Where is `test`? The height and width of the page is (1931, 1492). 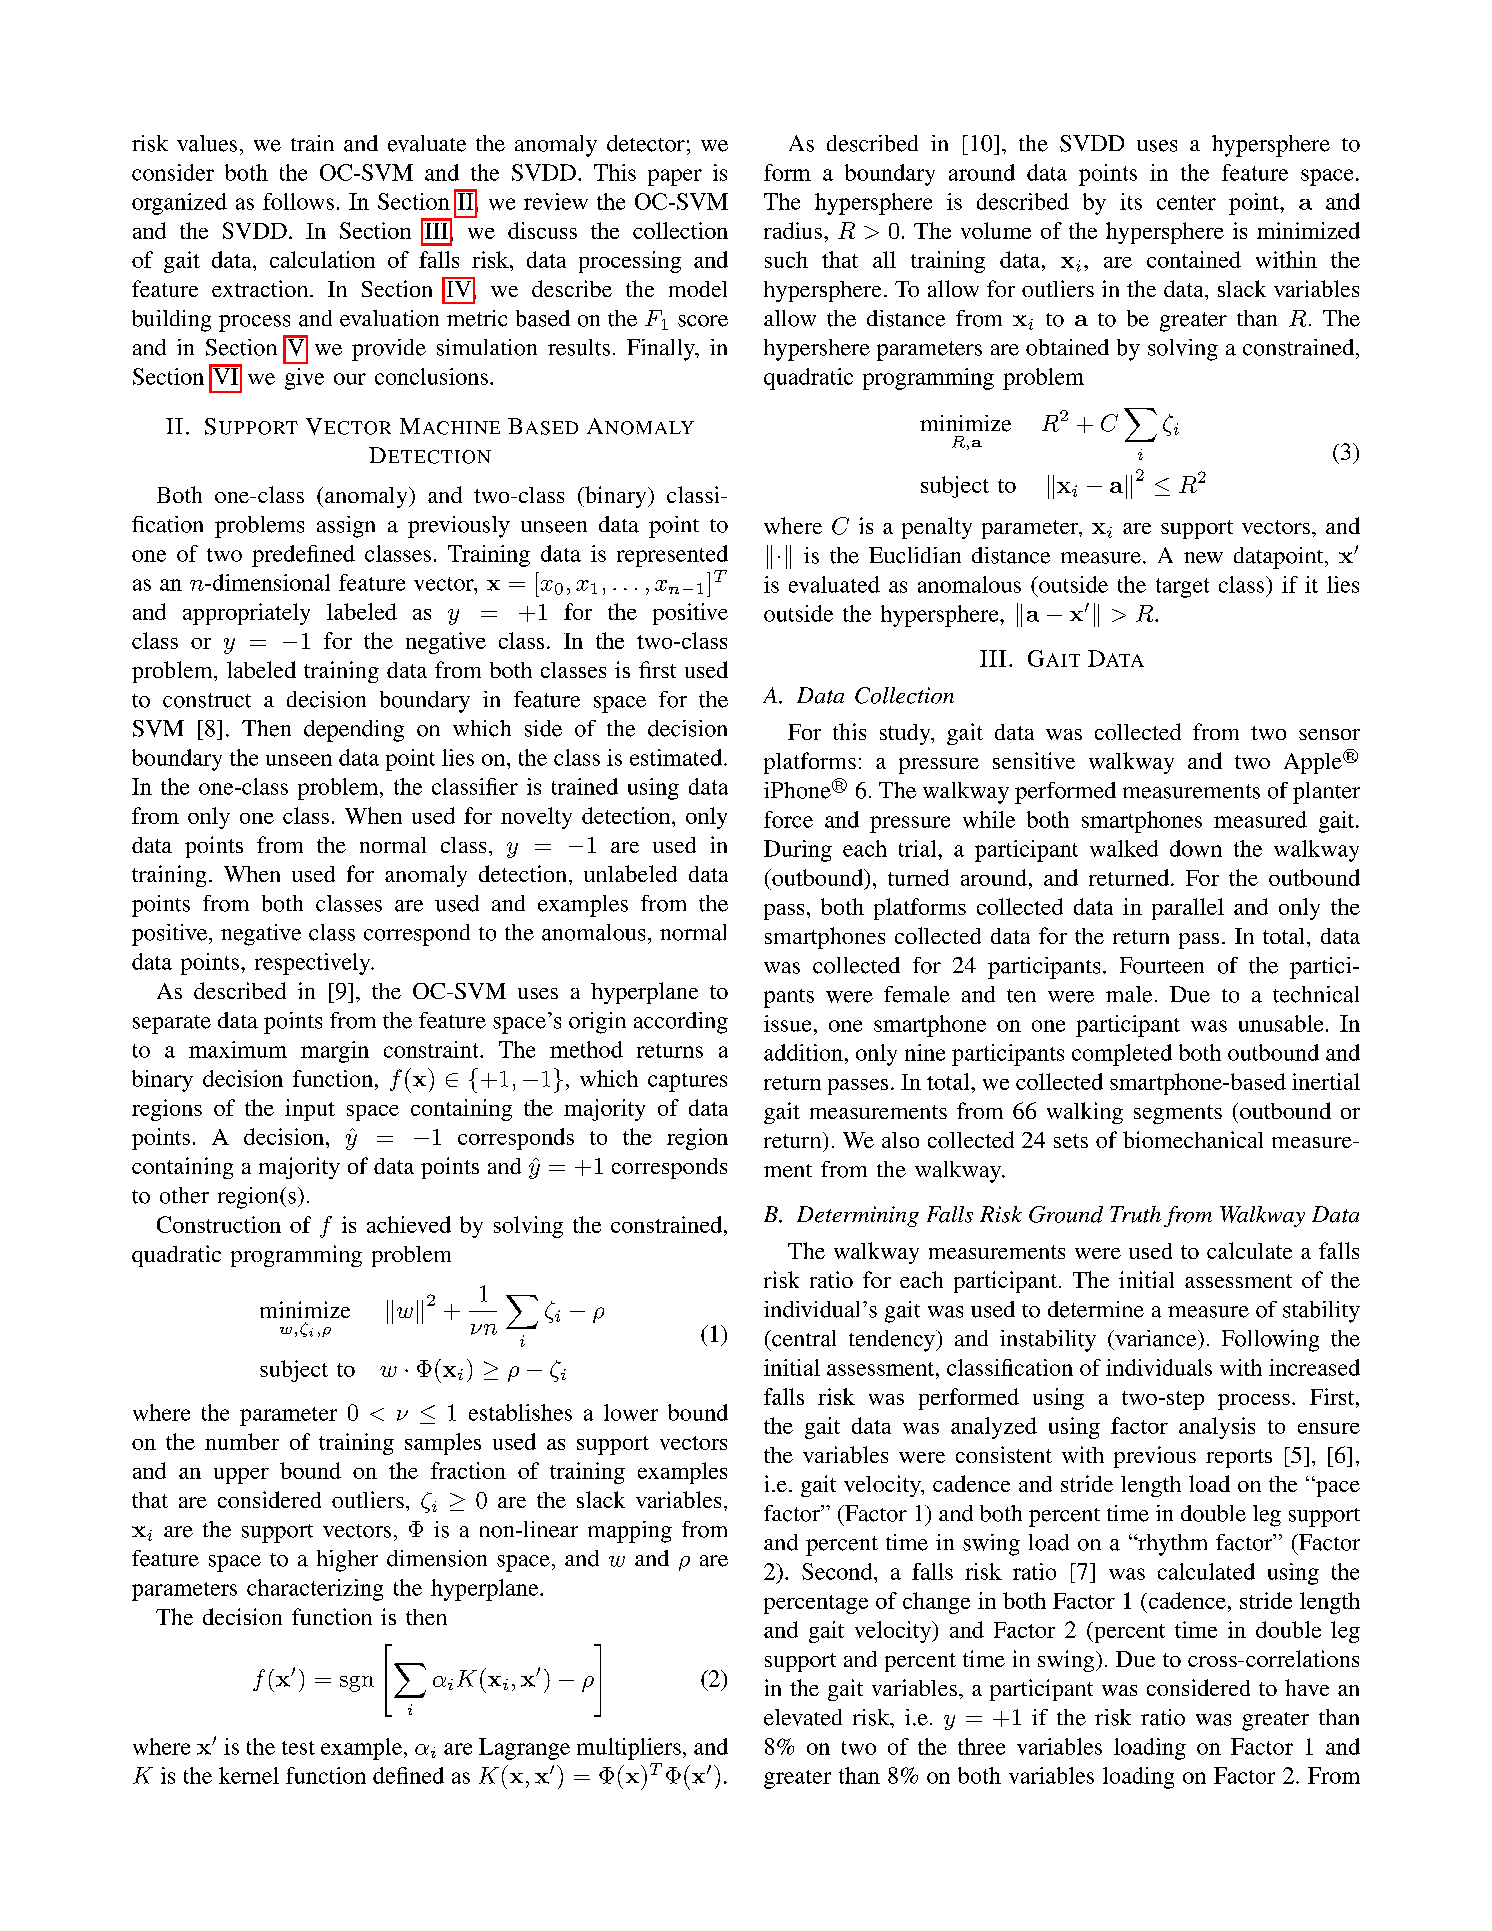
test is located at coordinates (298, 1748).
